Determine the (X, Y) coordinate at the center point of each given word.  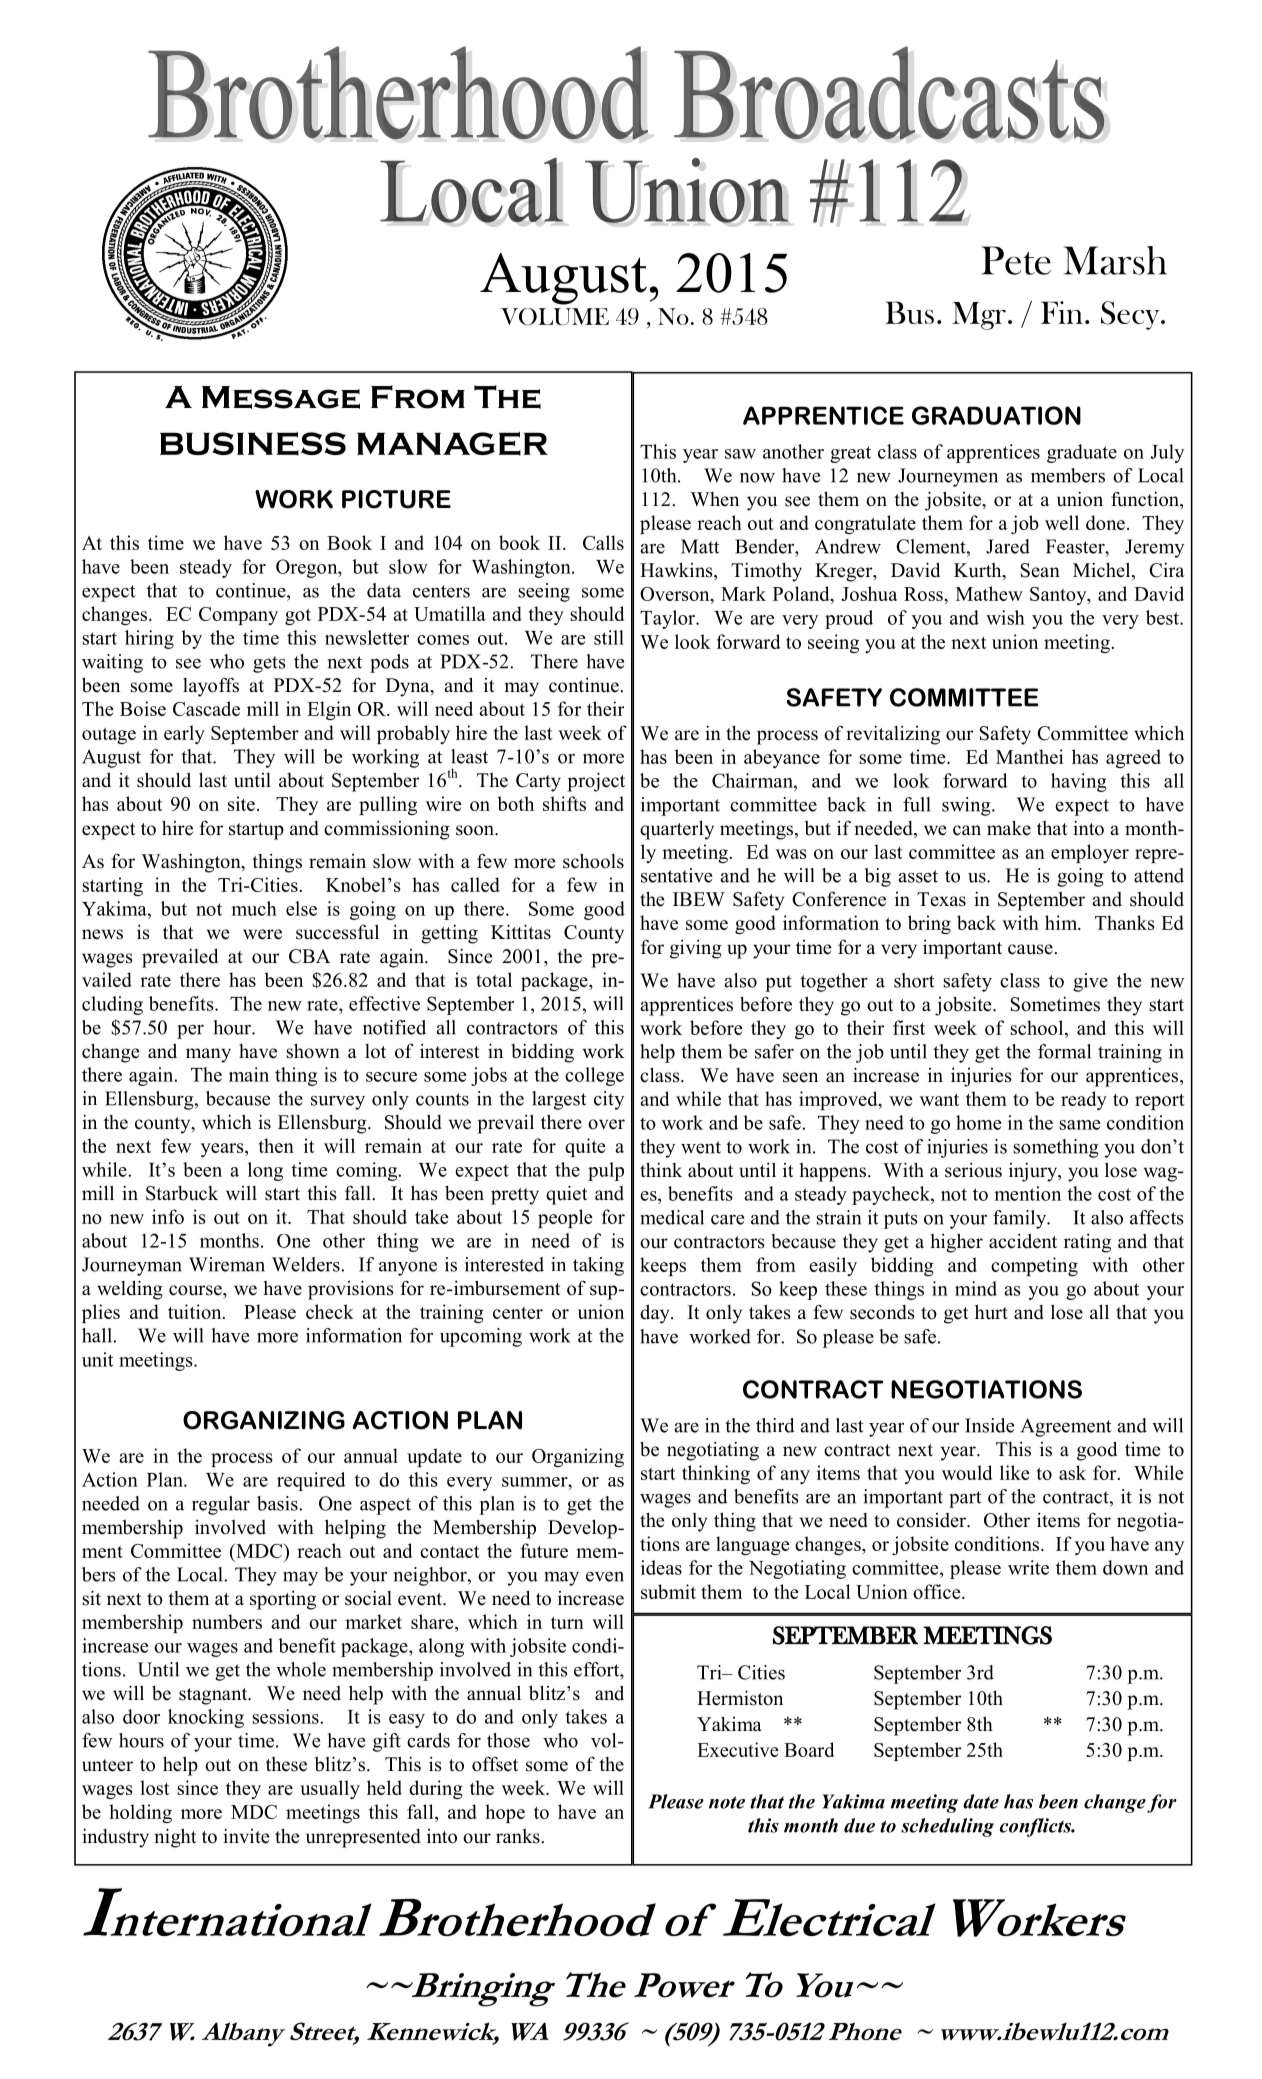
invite (246, 1836)
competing (1034, 1266)
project (596, 782)
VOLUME (555, 316)
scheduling (947, 1827)
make (1009, 828)
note (727, 1802)
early (184, 734)
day (656, 1314)
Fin (1062, 312)
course (196, 1290)
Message (281, 397)
